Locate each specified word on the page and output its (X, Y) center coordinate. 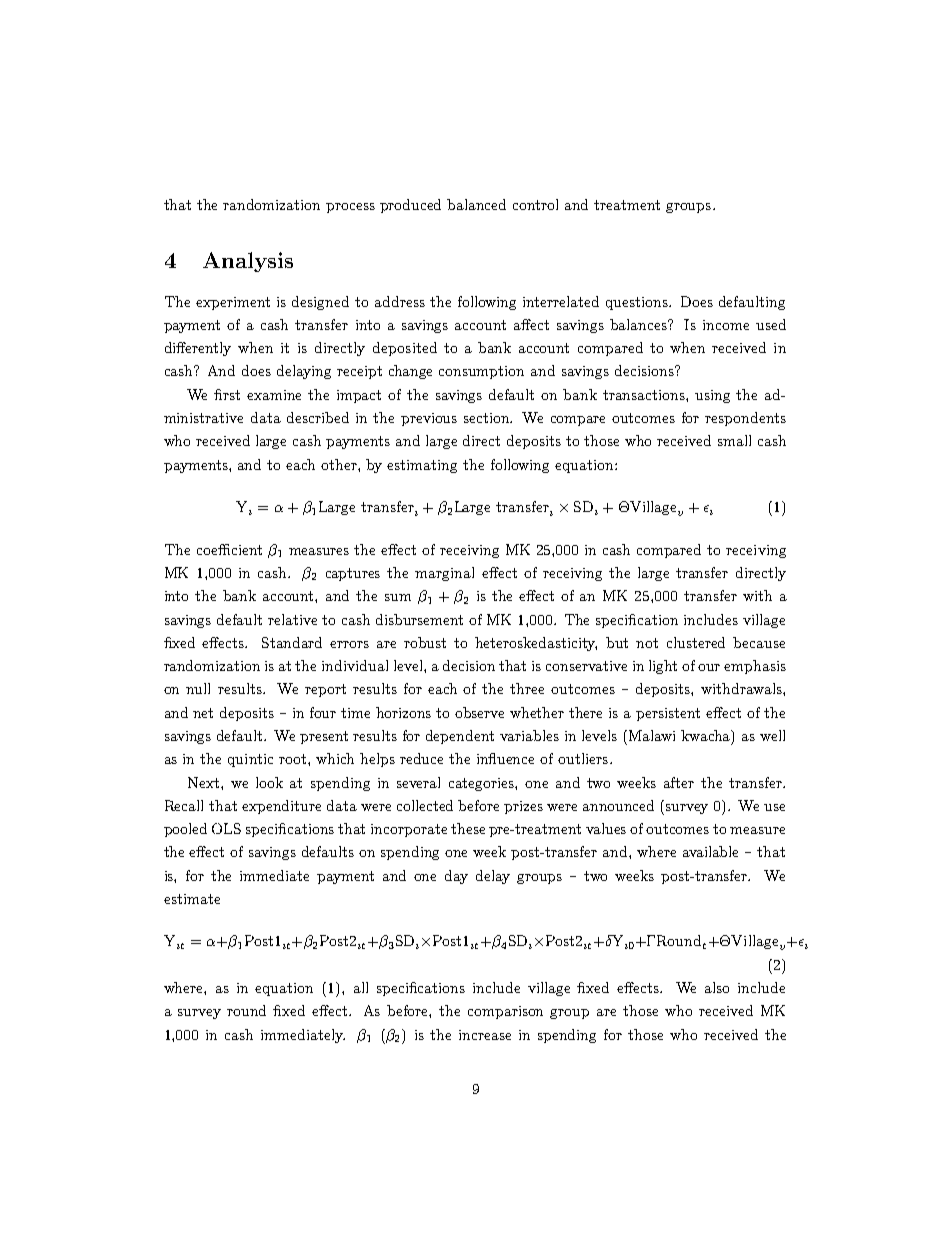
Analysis (248, 262)
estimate (192, 899)
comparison (505, 1012)
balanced (476, 204)
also (717, 987)
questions (638, 303)
